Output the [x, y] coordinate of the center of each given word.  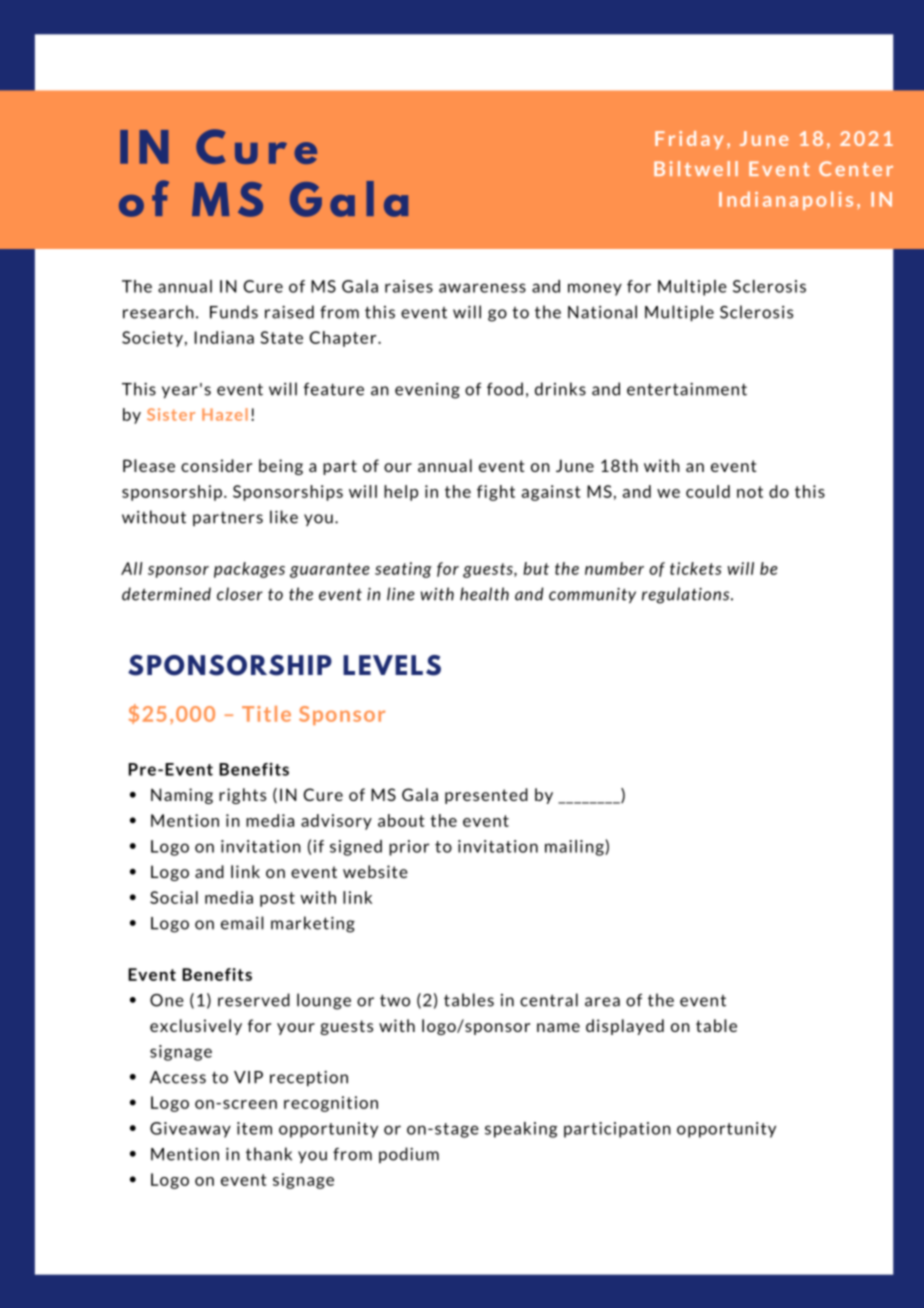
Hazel [225, 414]
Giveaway [190, 1130]
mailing [575, 848]
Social [174, 897]
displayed [625, 1027]
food [505, 389]
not [750, 492]
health [484, 594]
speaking [521, 1130]
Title [266, 714]
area [602, 1002]
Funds [234, 312]
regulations [687, 595]
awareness [482, 288]
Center [856, 168]
